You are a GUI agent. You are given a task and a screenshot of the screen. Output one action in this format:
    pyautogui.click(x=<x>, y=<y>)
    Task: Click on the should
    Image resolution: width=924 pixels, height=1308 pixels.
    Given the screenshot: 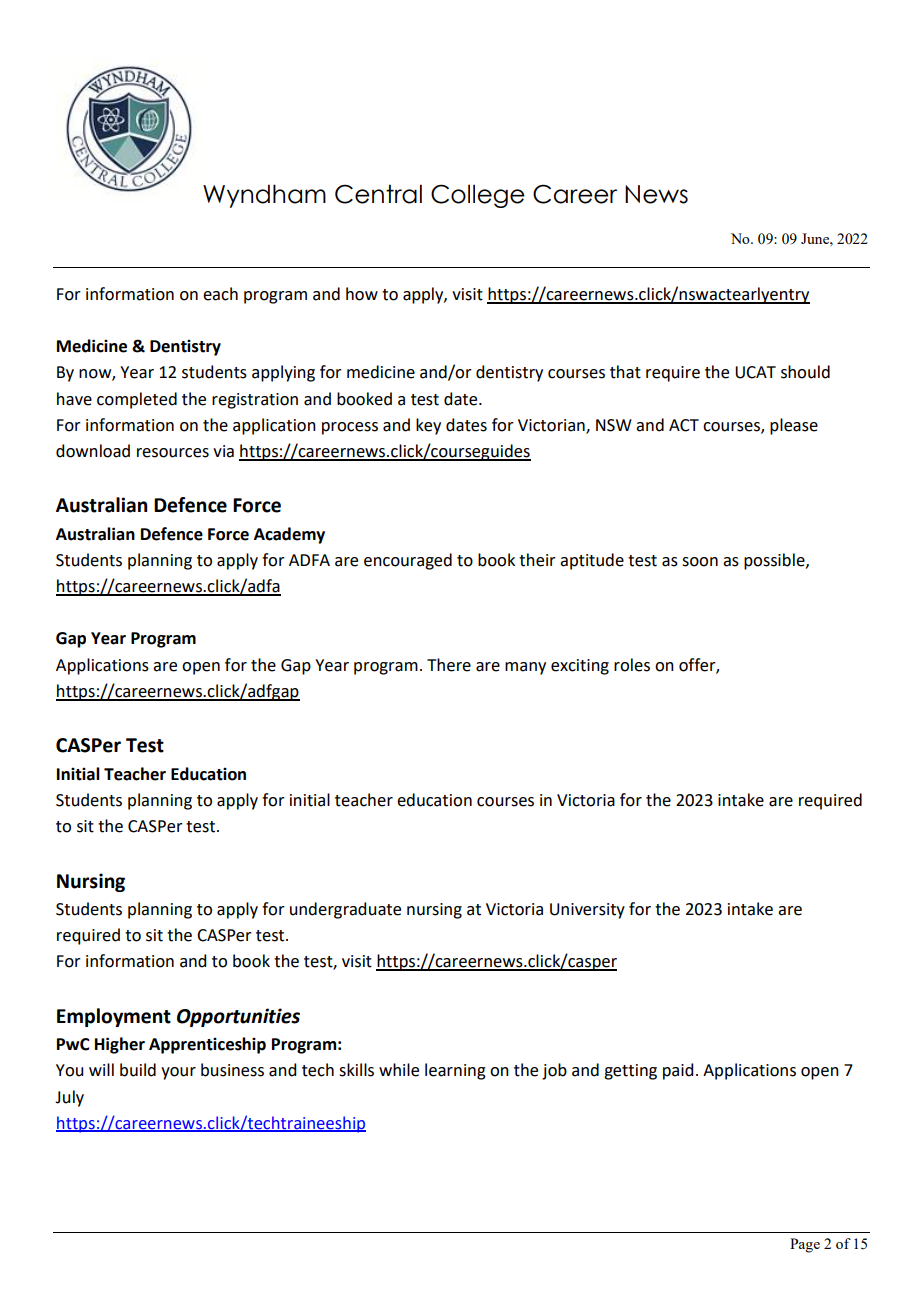 What is the action you would take?
    pyautogui.click(x=805, y=372)
